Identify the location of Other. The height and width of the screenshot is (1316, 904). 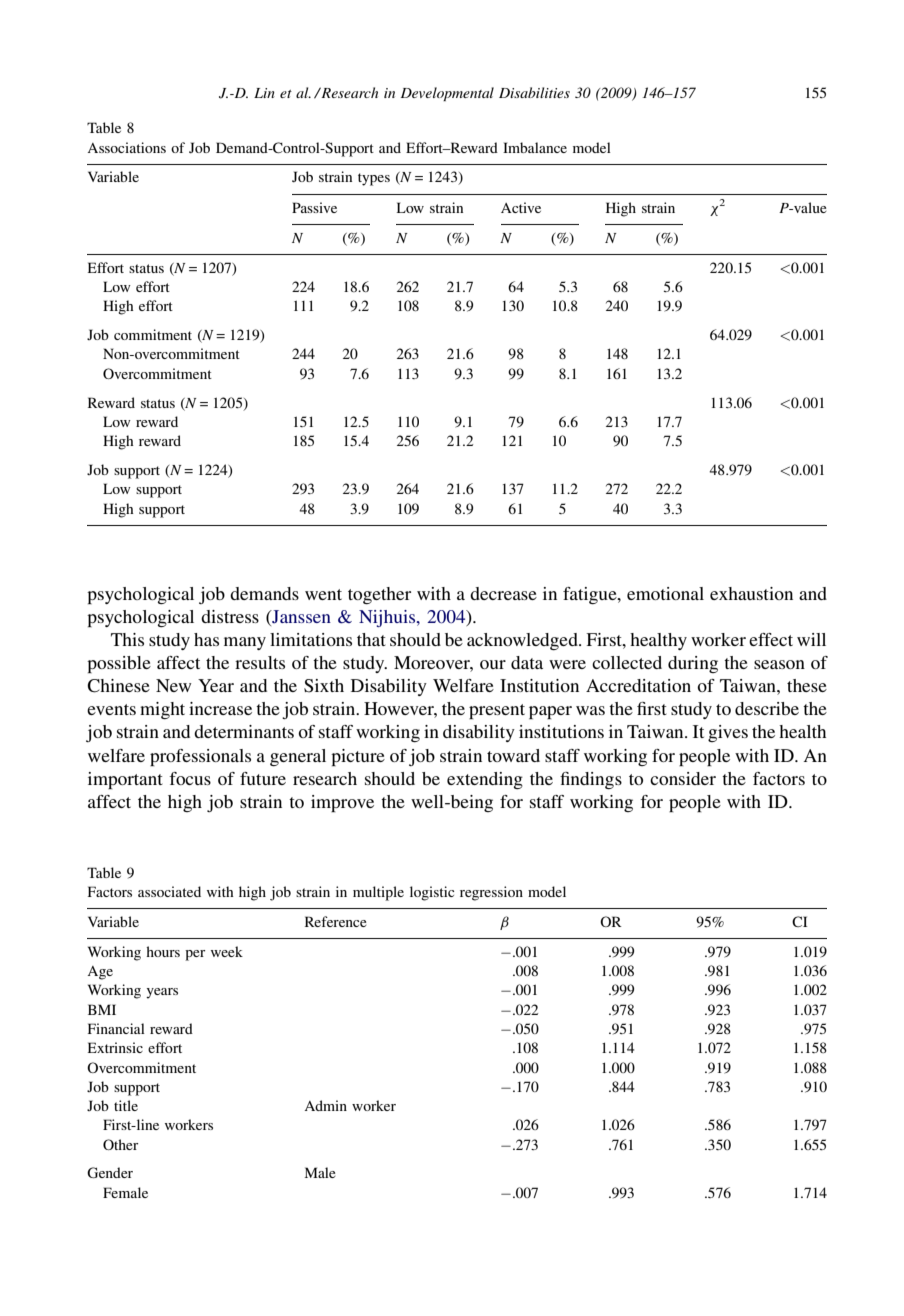
(120, 1144).
